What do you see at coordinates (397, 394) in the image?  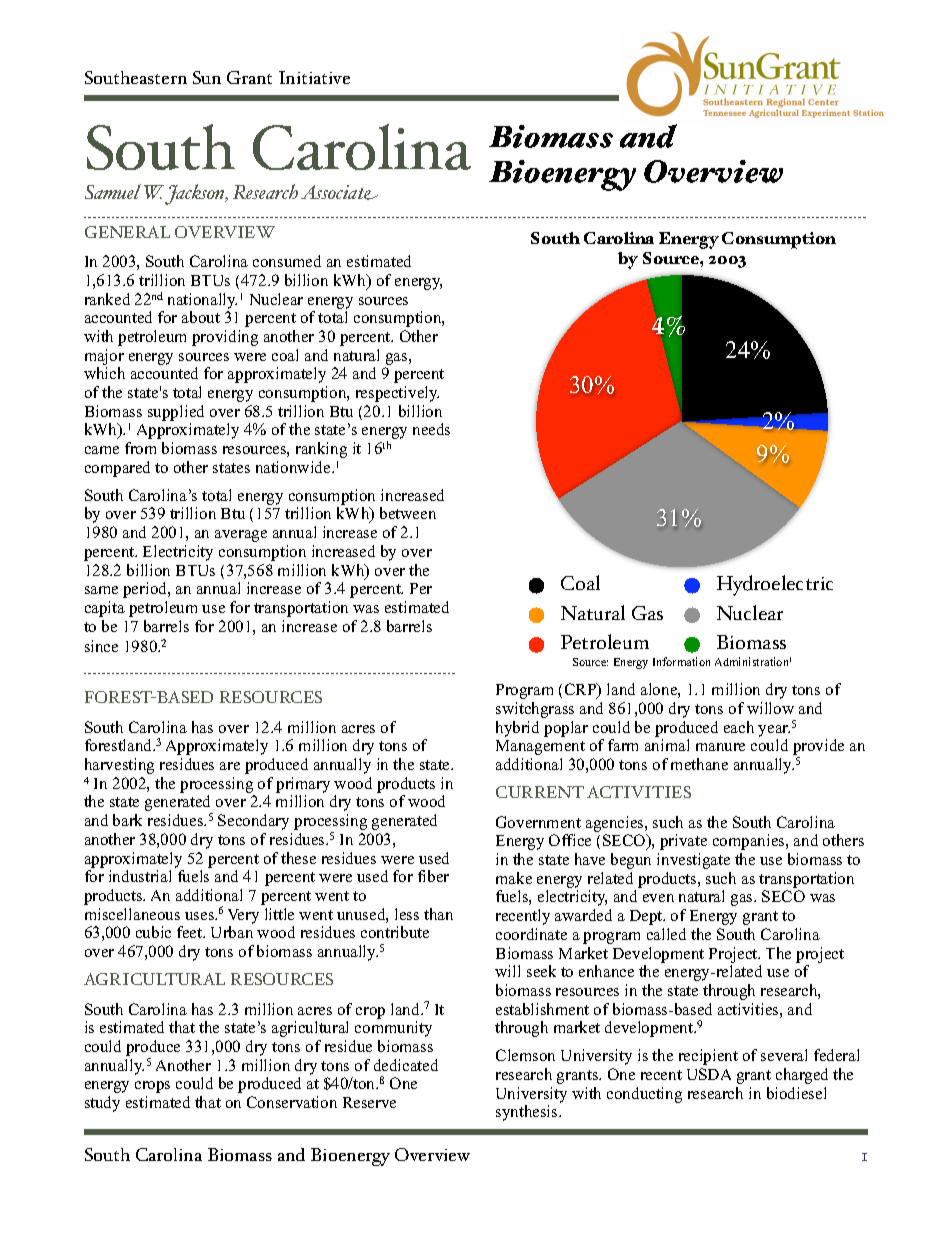 I see `respectively` at bounding box center [397, 394].
